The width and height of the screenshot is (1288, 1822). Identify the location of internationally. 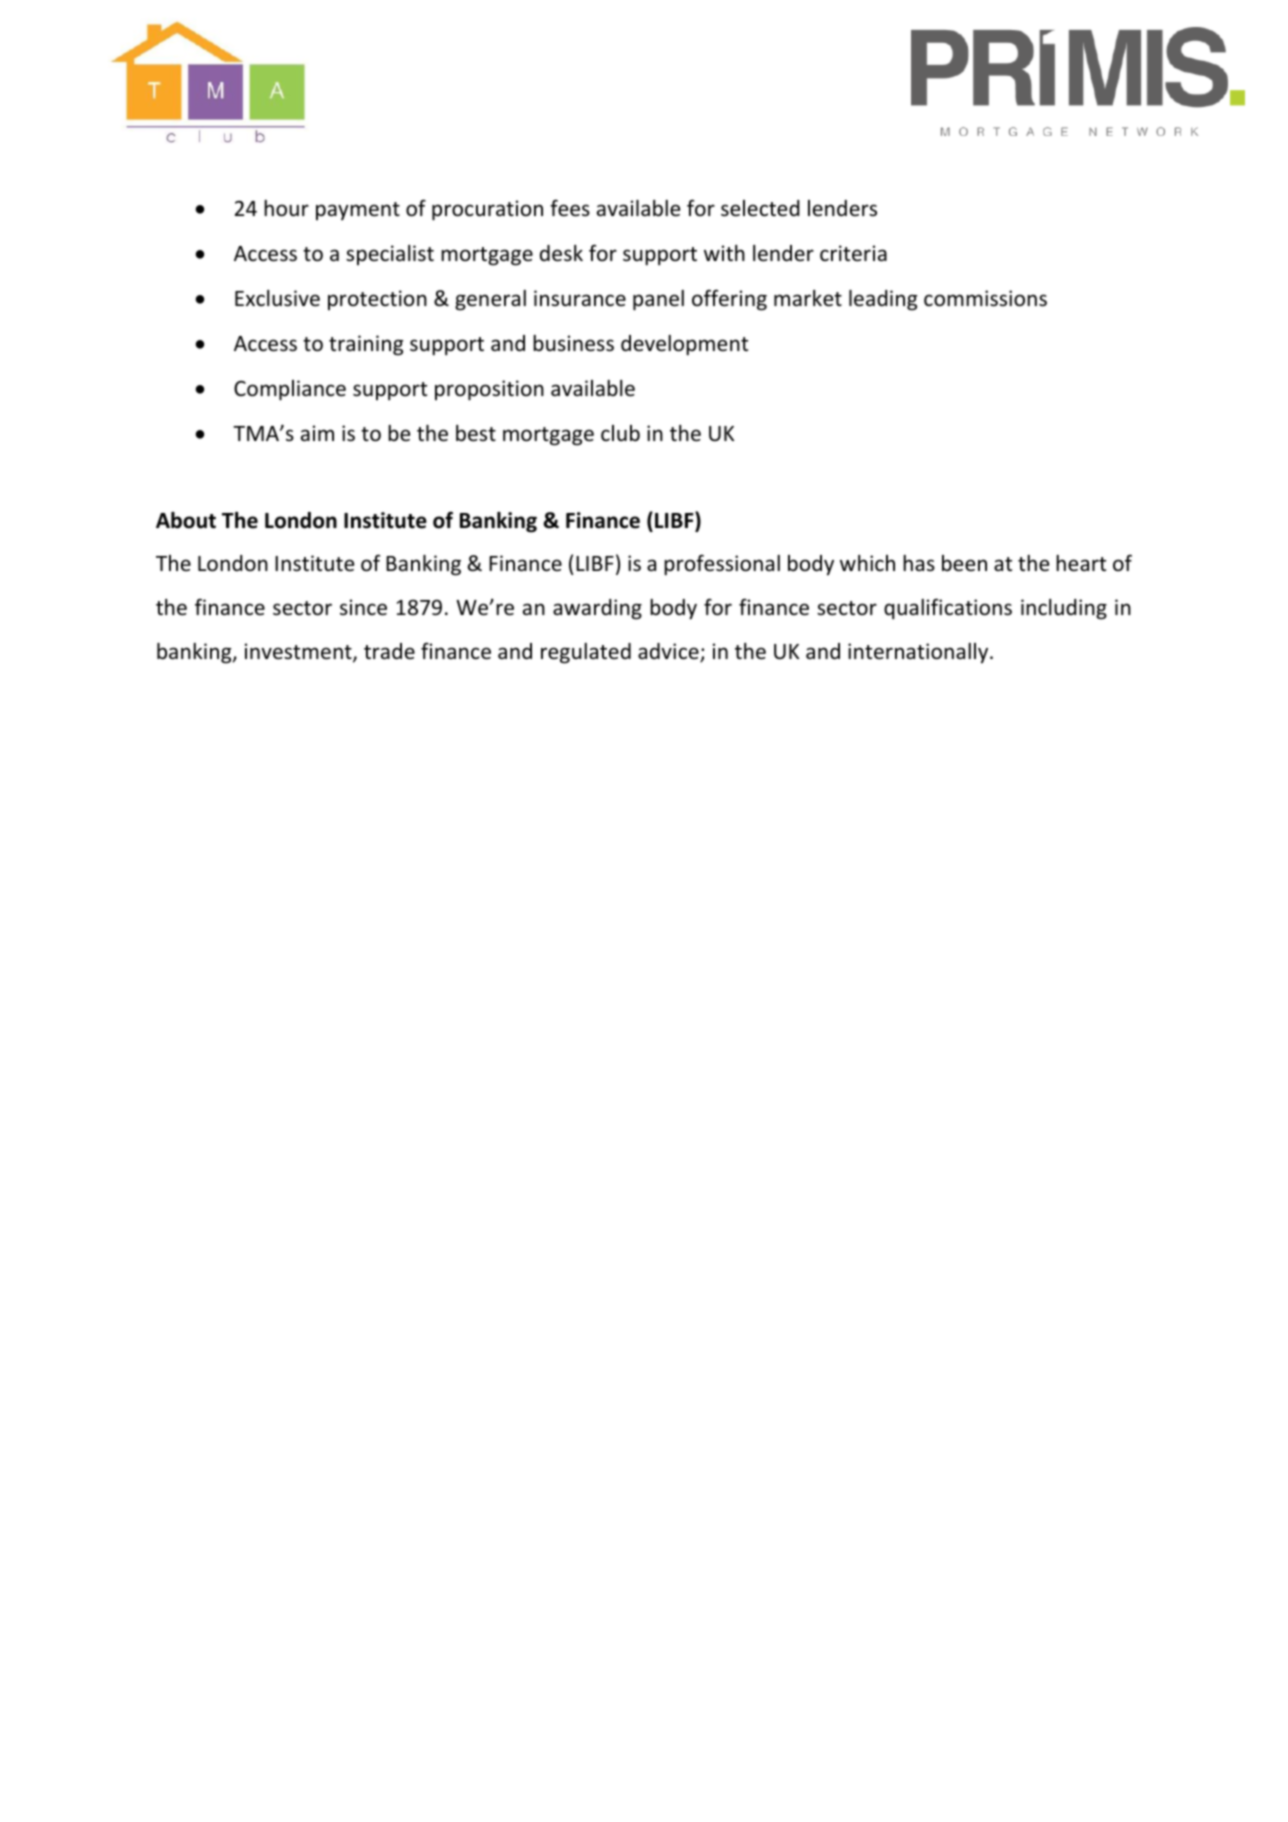
(919, 653).
